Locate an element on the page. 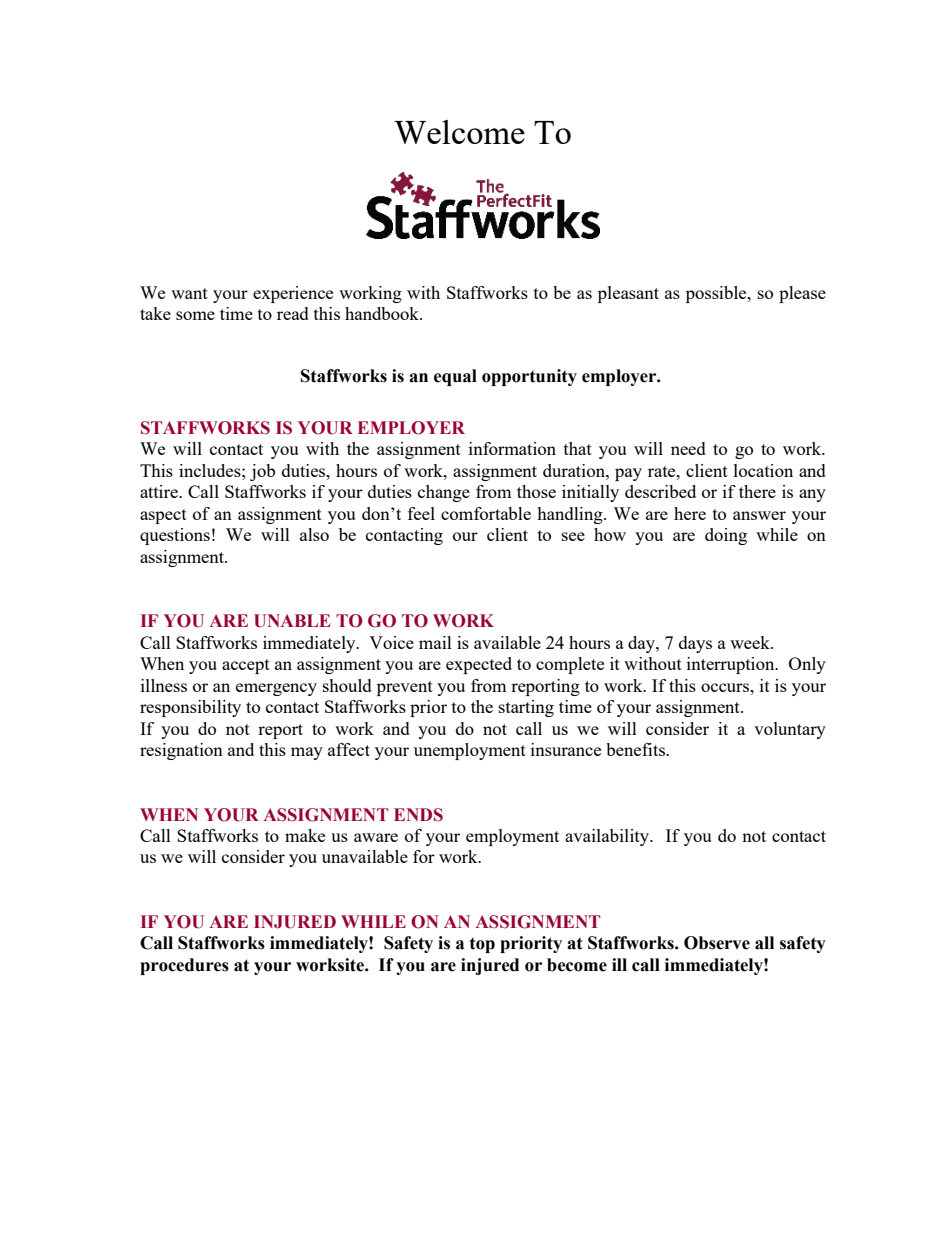 The height and width of the document is (1233, 952). Welcome is located at coordinates (459, 132).
